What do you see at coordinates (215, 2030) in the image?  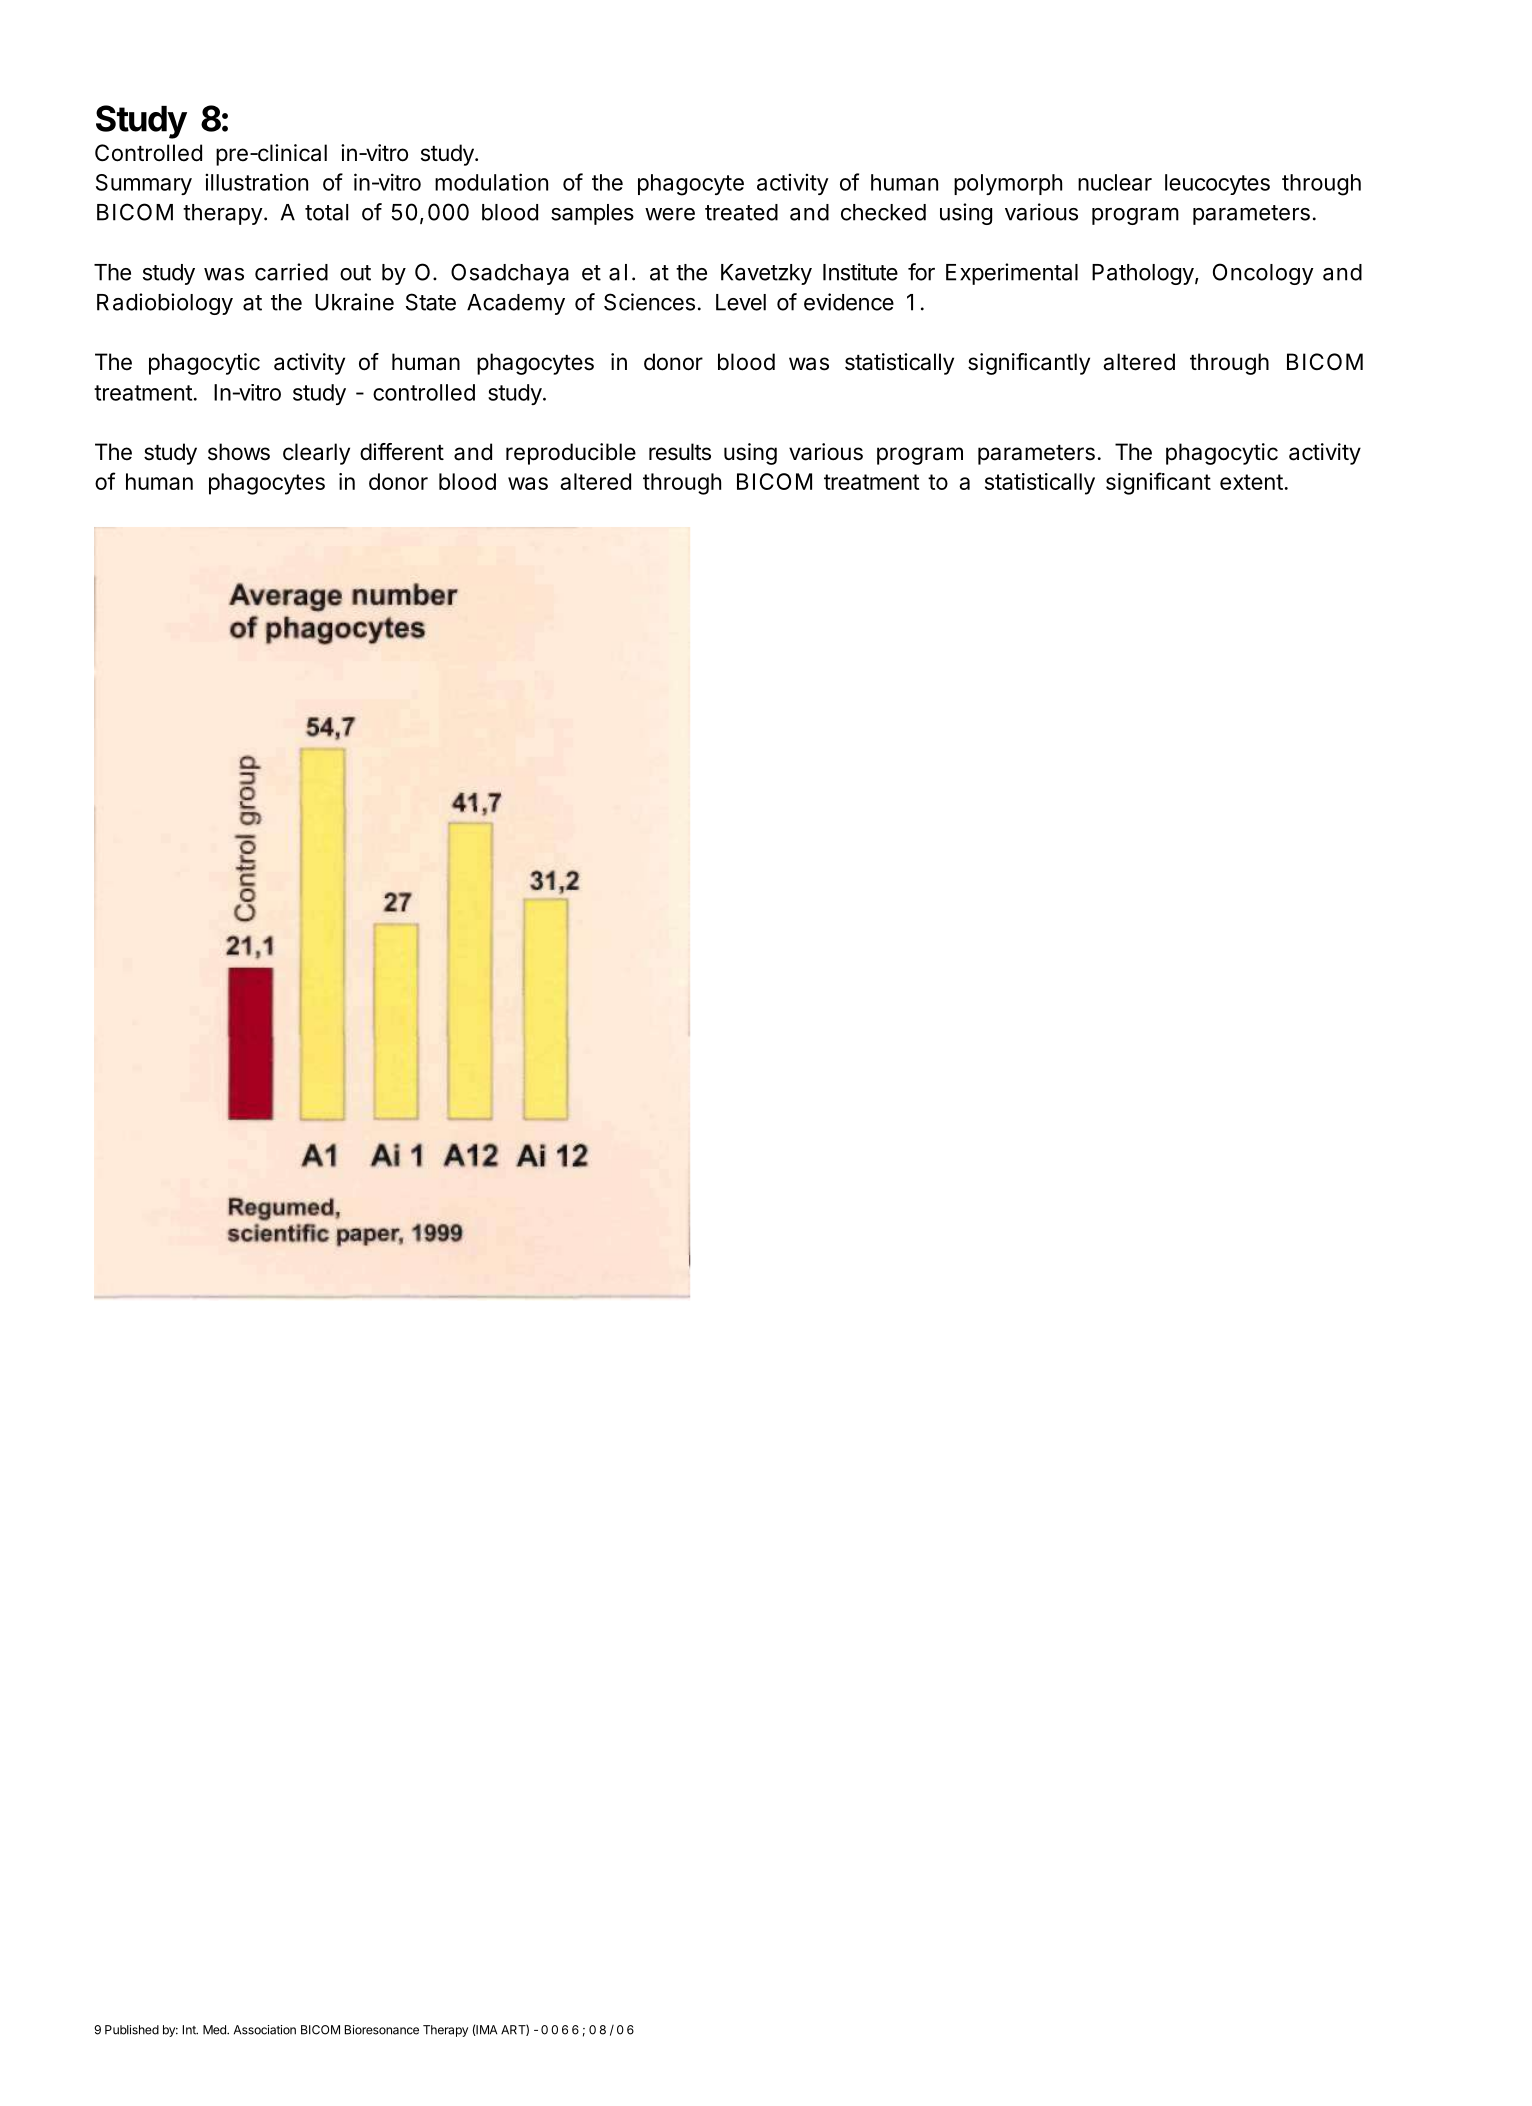 I see `Med` at bounding box center [215, 2030].
